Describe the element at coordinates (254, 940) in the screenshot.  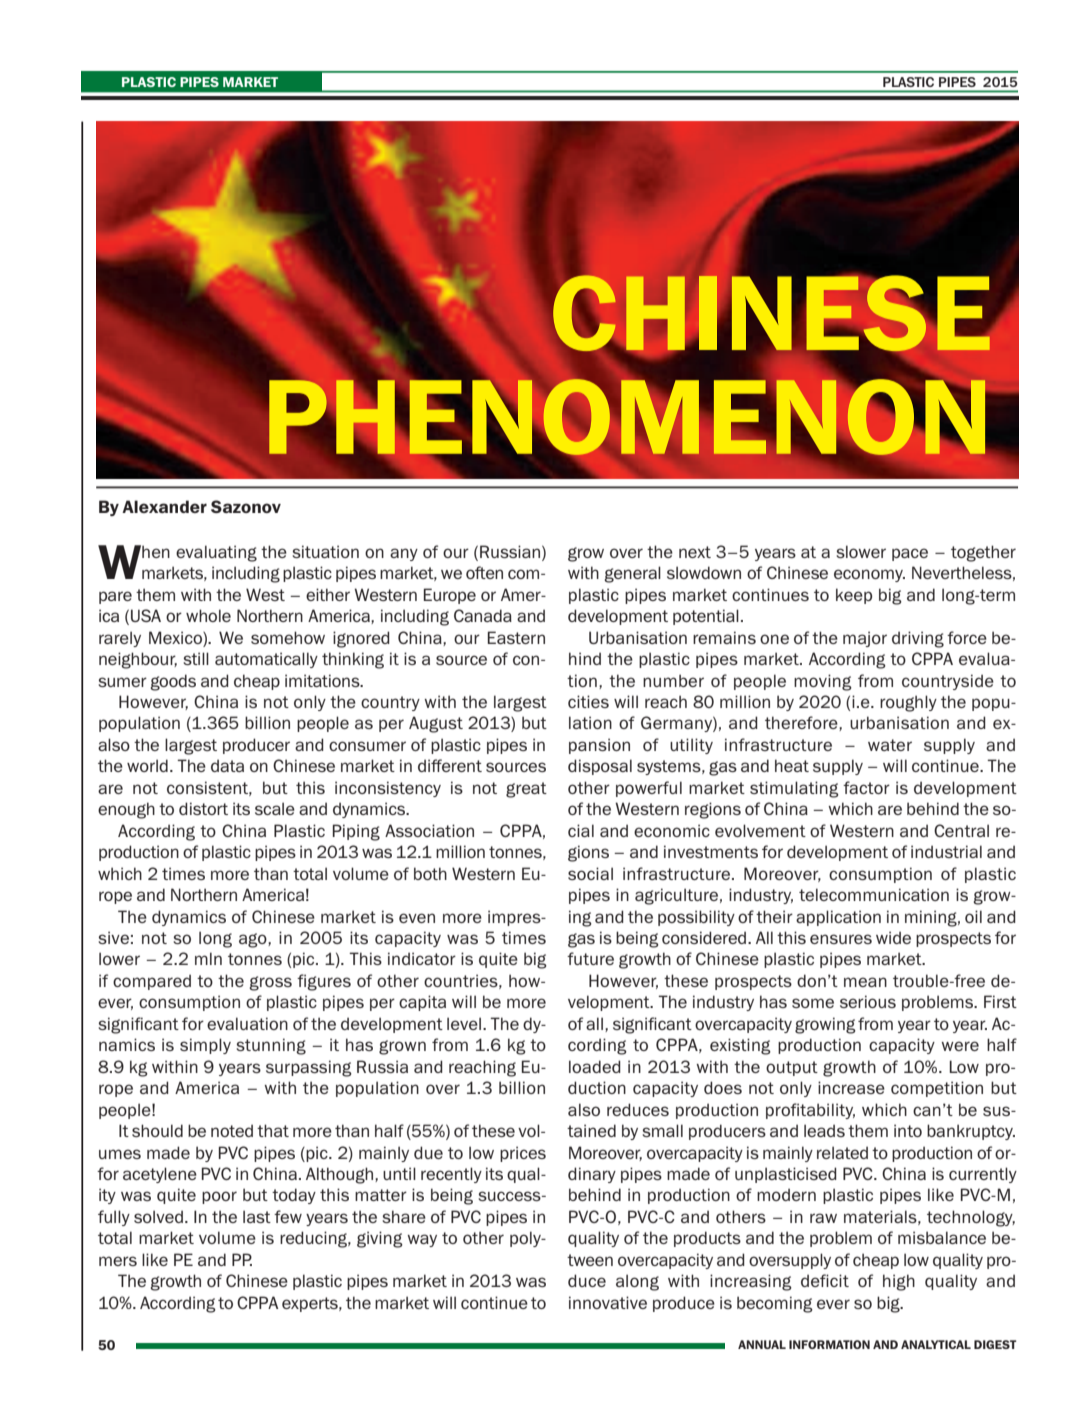
I see `ago` at that location.
